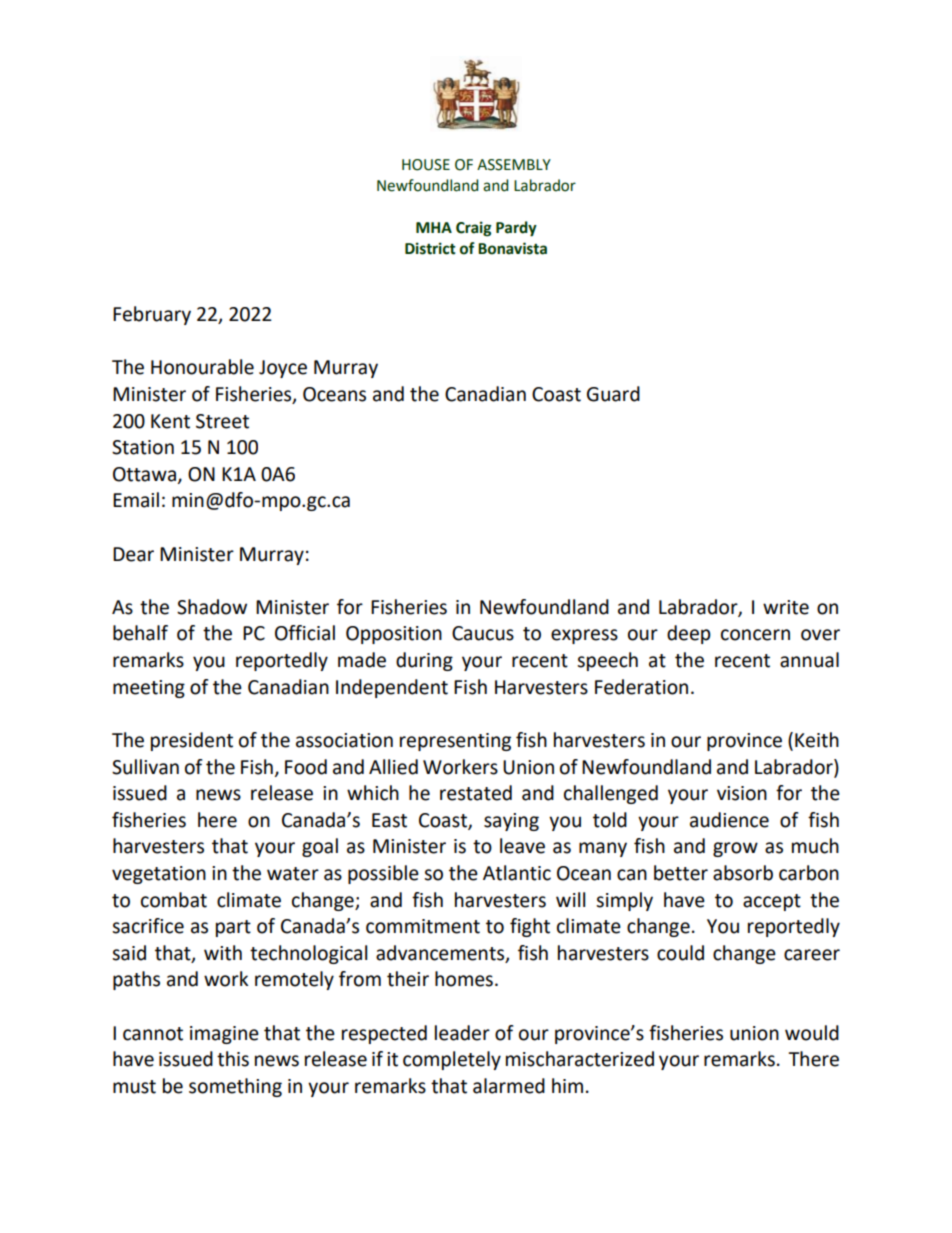 This screenshot has height=1233, width=952. Describe the element at coordinates (152, 315) in the screenshot. I see `February` at that location.
